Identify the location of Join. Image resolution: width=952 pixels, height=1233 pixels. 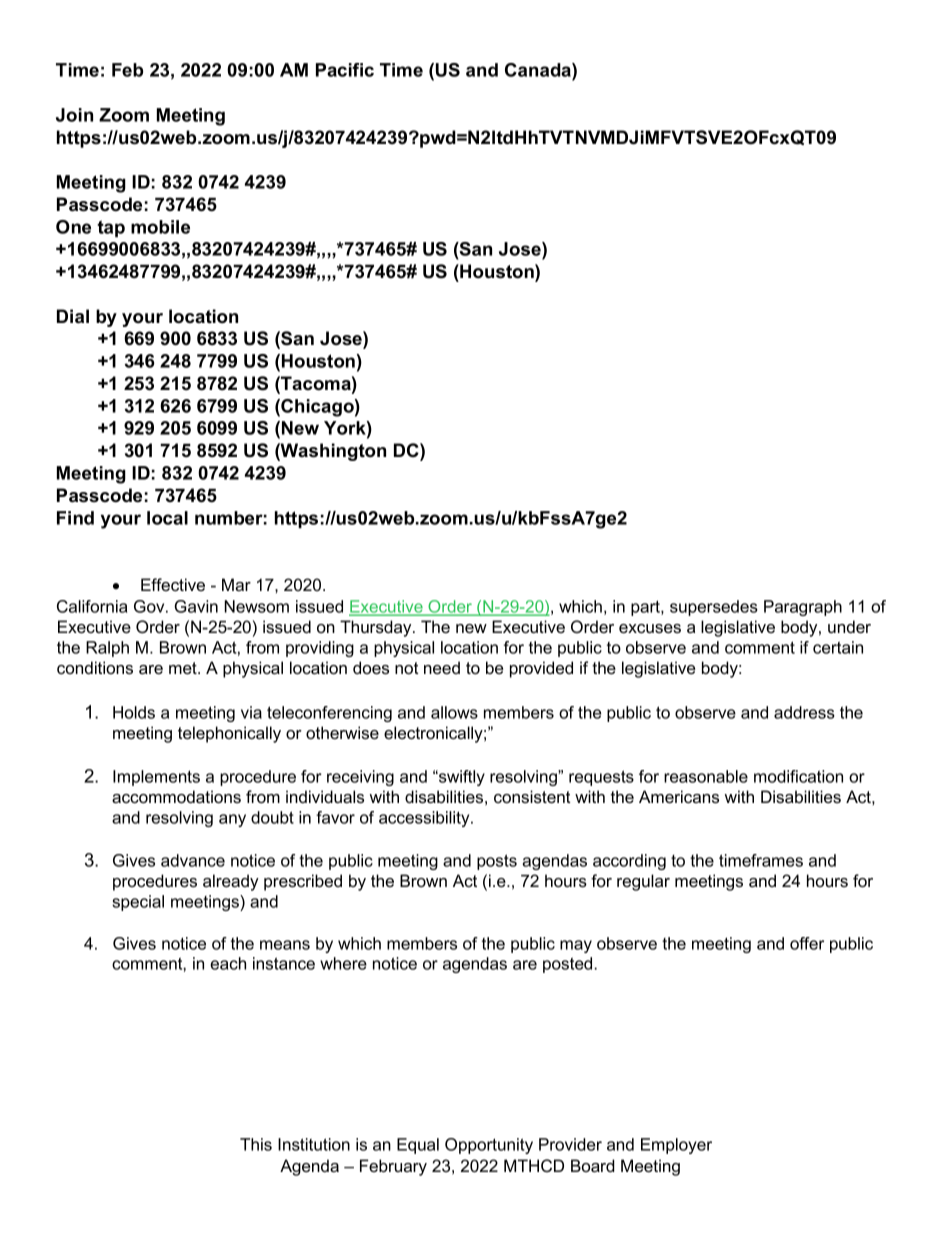
(74, 115).
